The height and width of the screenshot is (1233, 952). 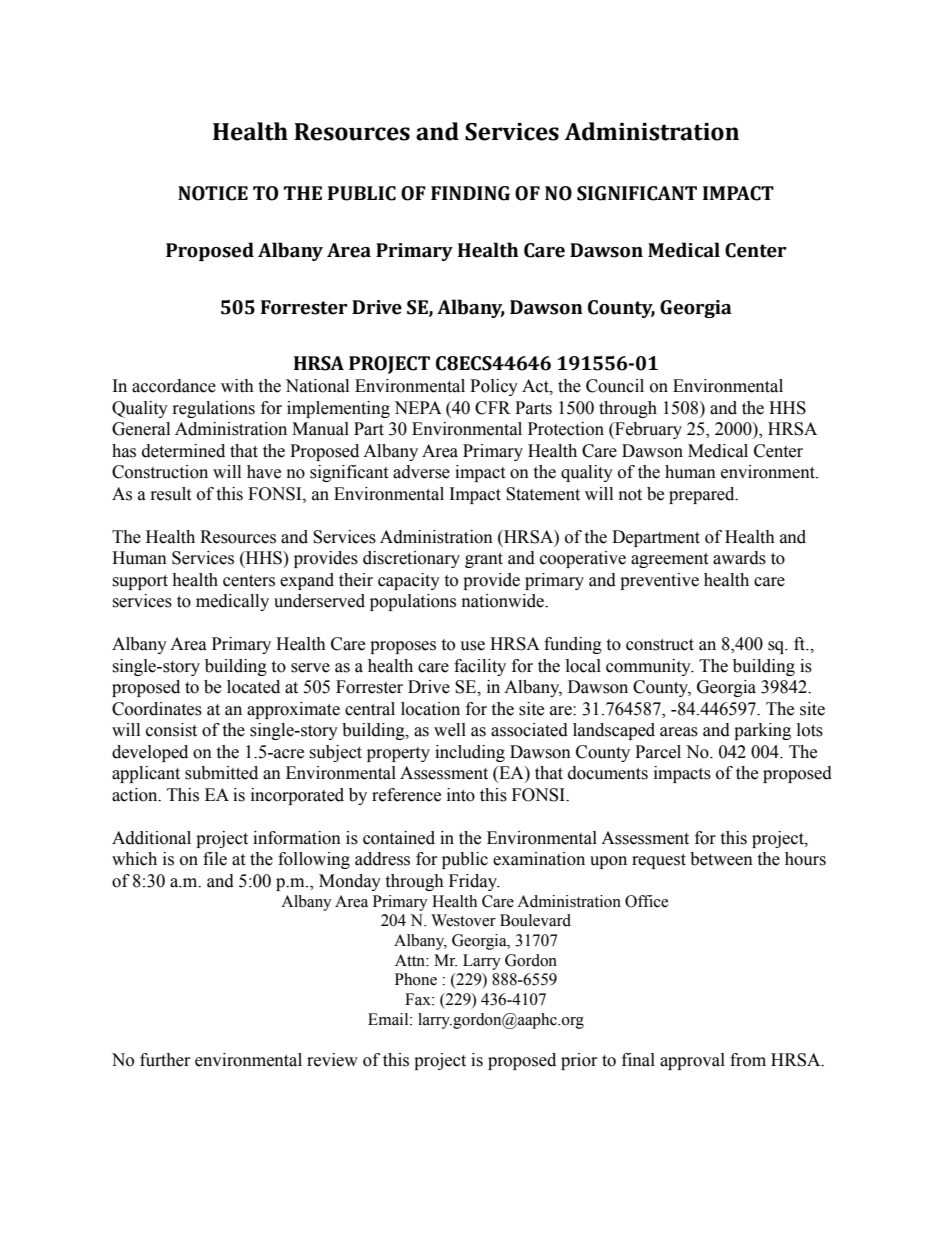 What do you see at coordinates (165, 1060) in the screenshot?
I see `further` at bounding box center [165, 1060].
